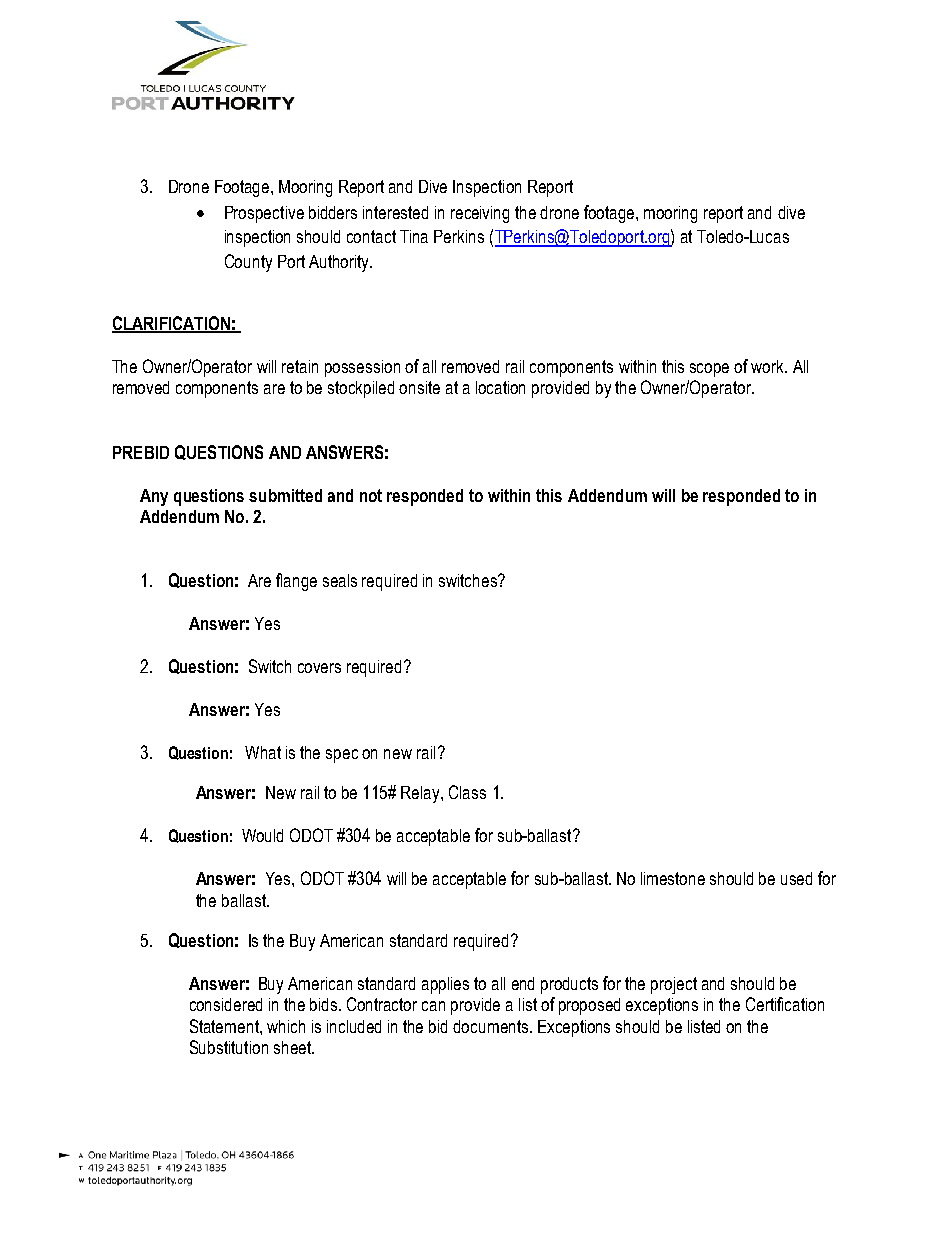  What do you see at coordinates (467, 792) in the document?
I see `Class` at bounding box center [467, 792].
